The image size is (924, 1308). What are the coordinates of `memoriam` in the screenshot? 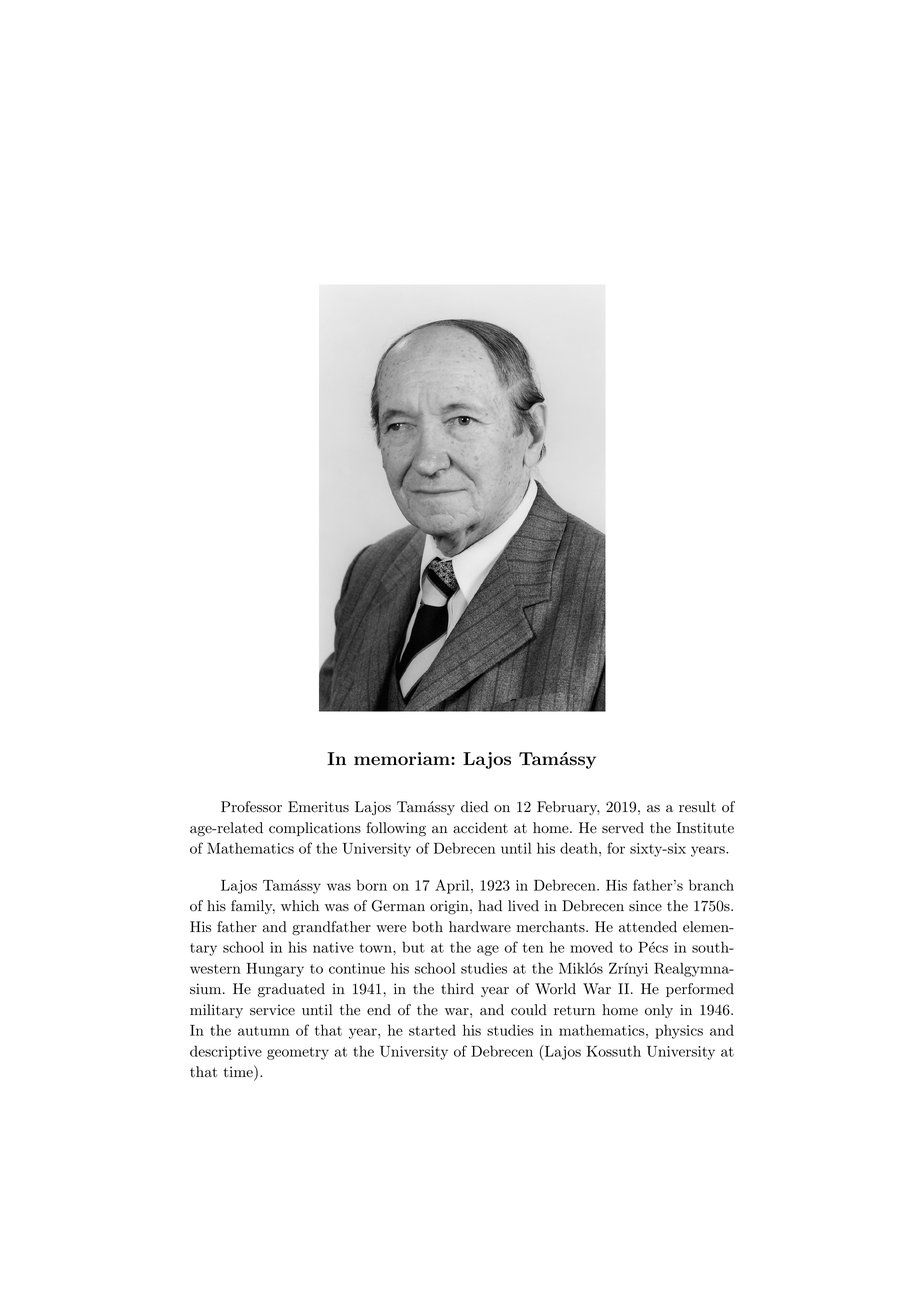 It's located at (403, 759).
